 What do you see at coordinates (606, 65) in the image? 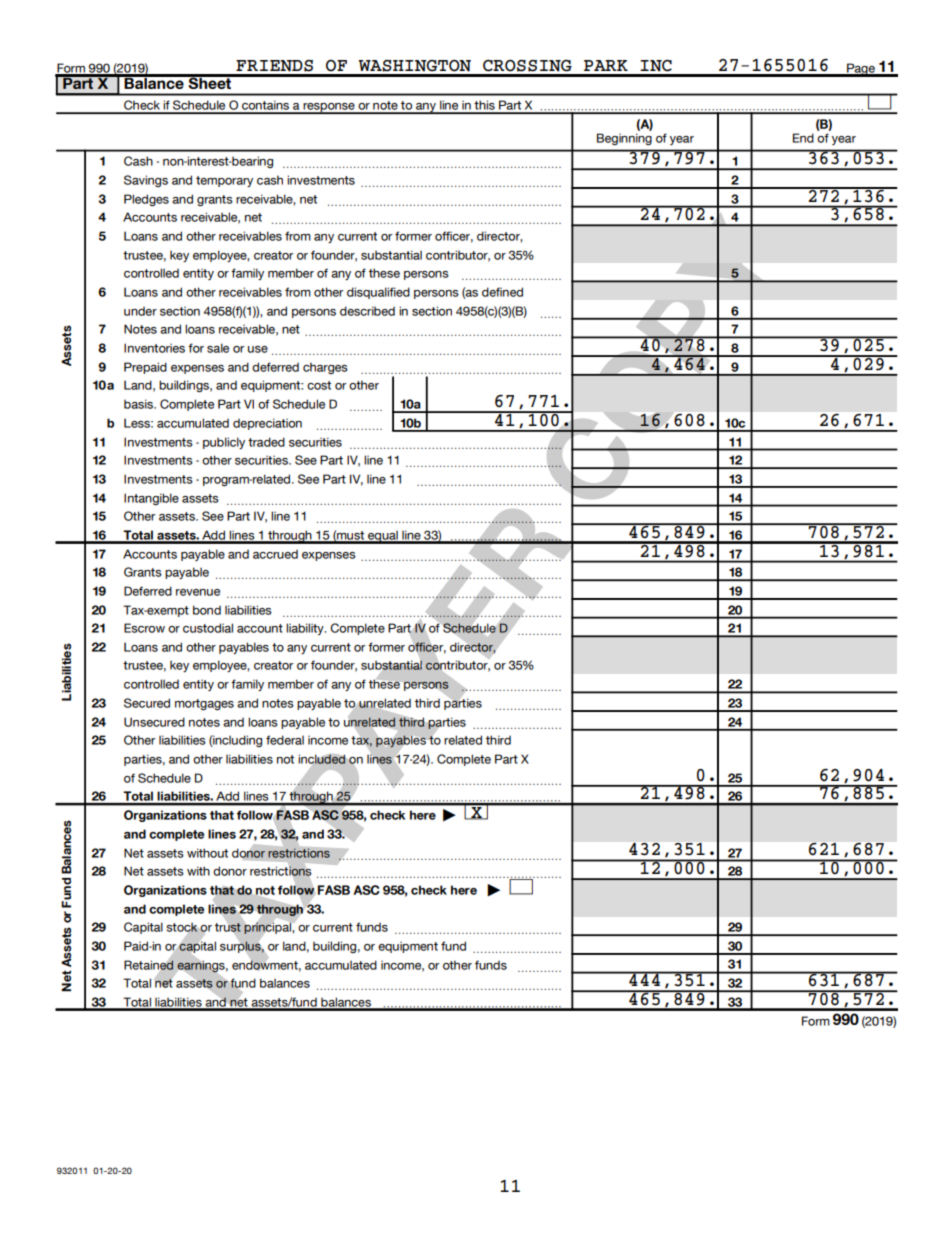
I see `PARK` at bounding box center [606, 65].
